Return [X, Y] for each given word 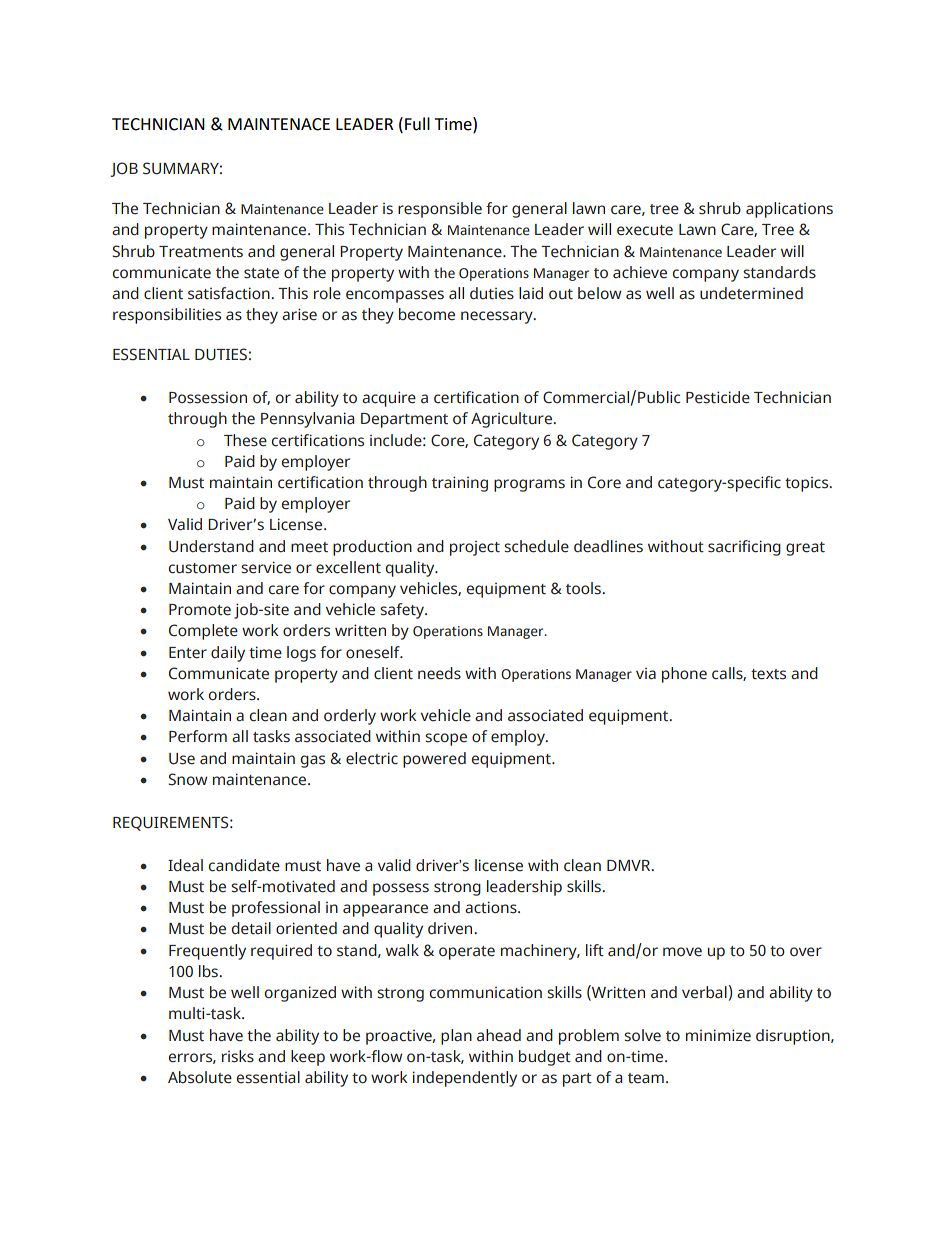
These [245, 440]
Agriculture [512, 420]
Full [417, 124]
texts [768, 674]
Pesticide [718, 397]
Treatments [201, 252]
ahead [499, 1035]
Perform [198, 736]
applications [789, 210]
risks [238, 1056]
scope [446, 739]
